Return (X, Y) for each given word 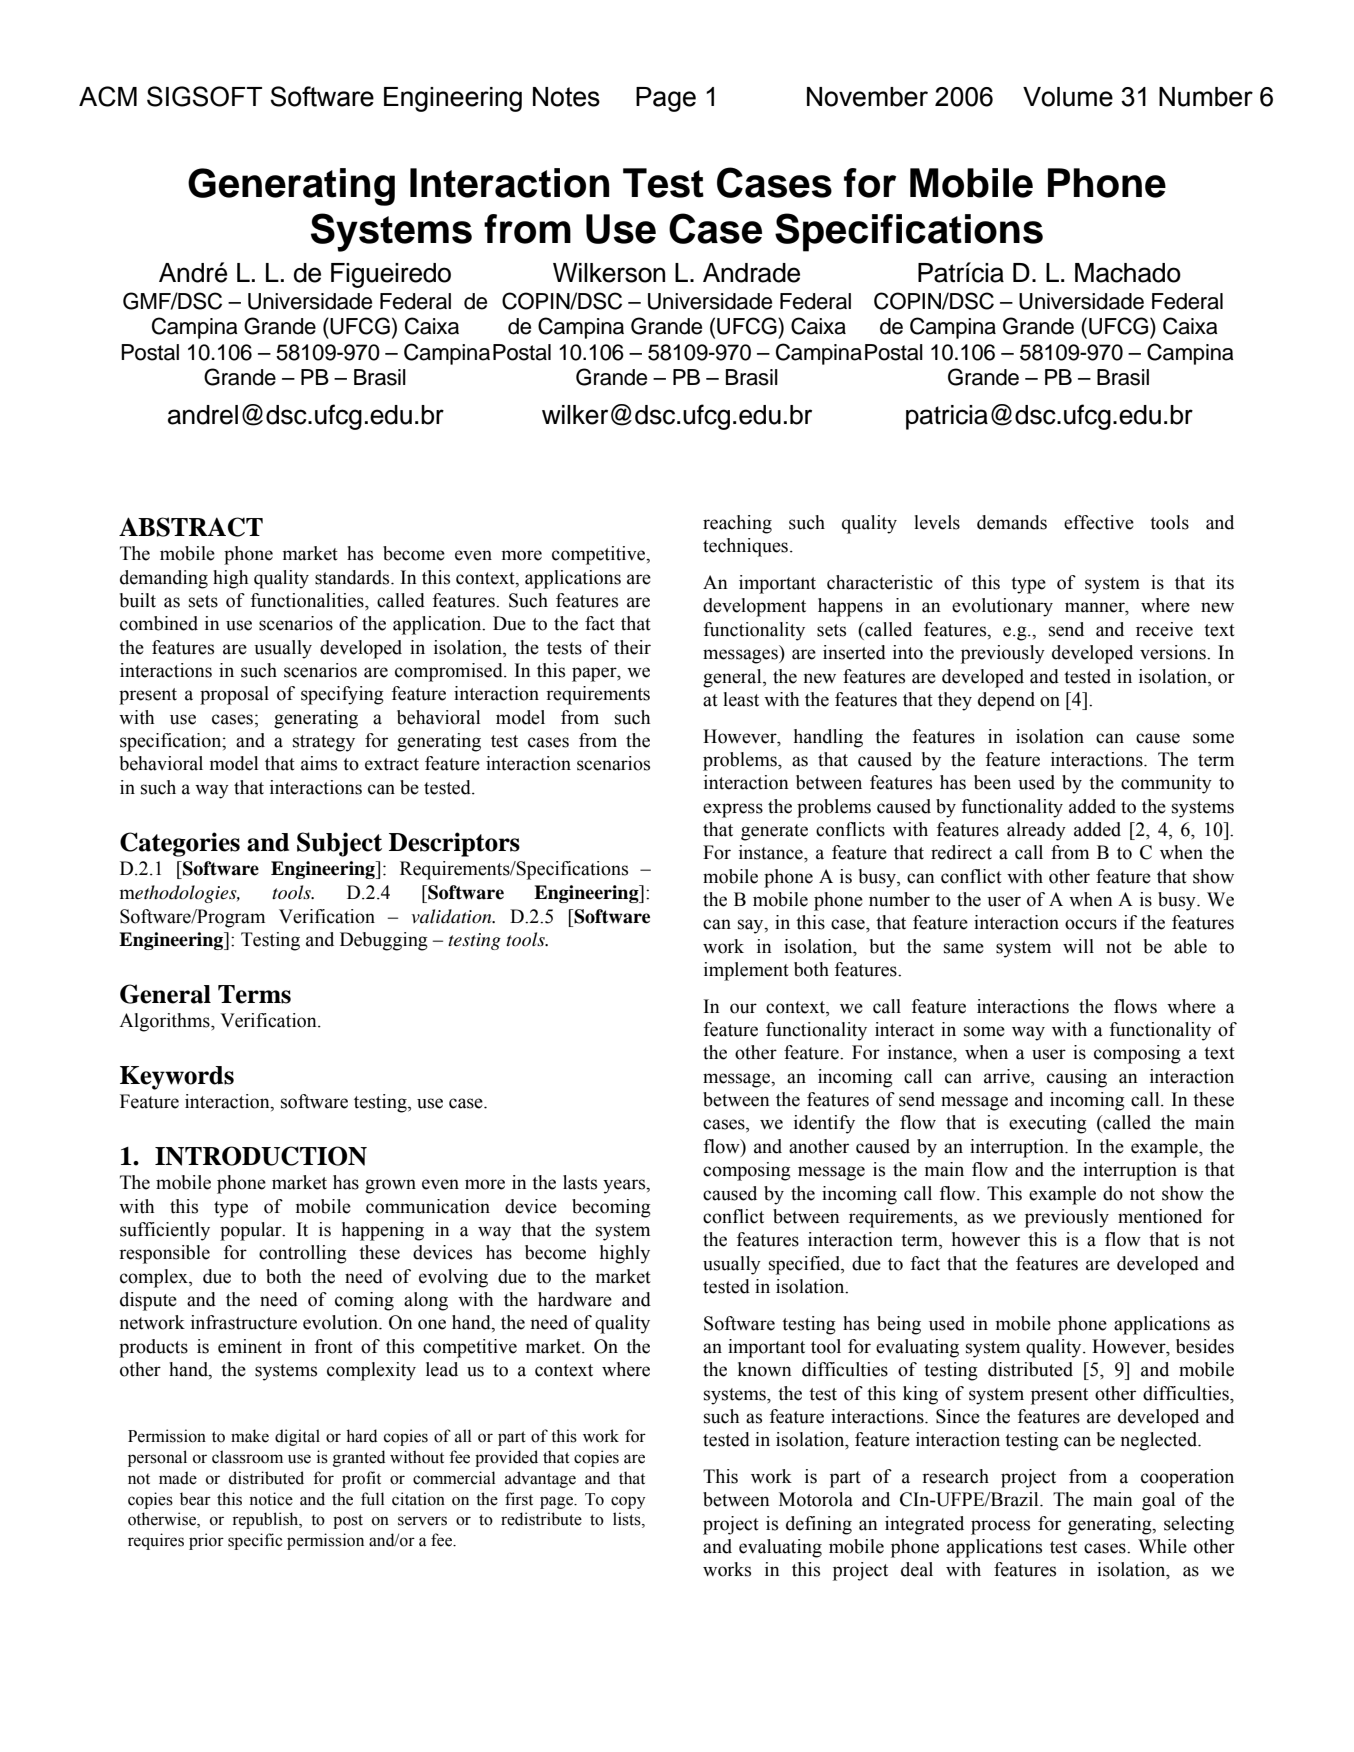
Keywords (177, 1078)
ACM (108, 96)
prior (206, 1541)
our (743, 1008)
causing (1077, 1078)
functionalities (308, 600)
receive (1164, 629)
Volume (1068, 97)
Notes (566, 97)
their (632, 647)
